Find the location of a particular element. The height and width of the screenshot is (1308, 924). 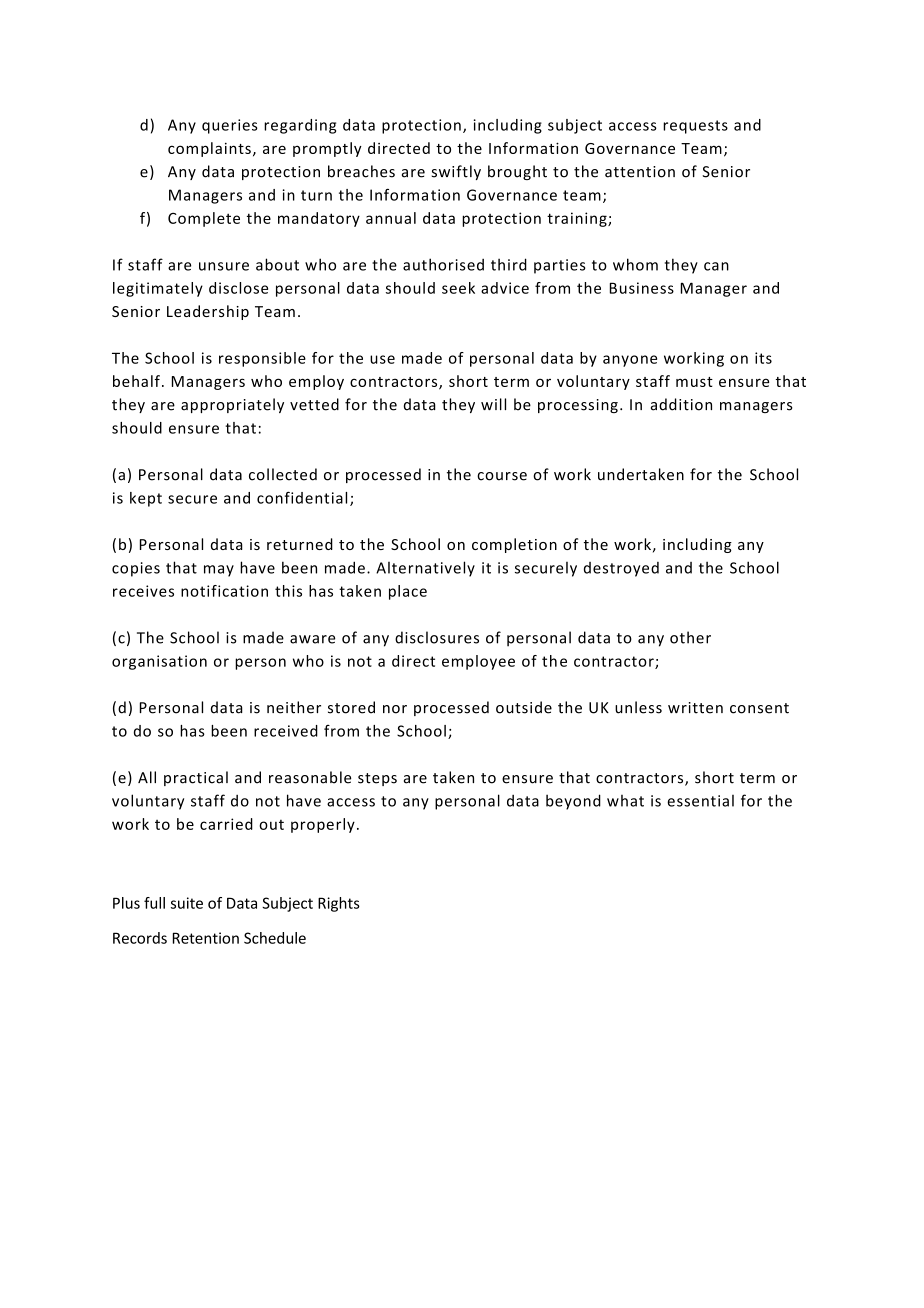

may is located at coordinates (219, 571).
